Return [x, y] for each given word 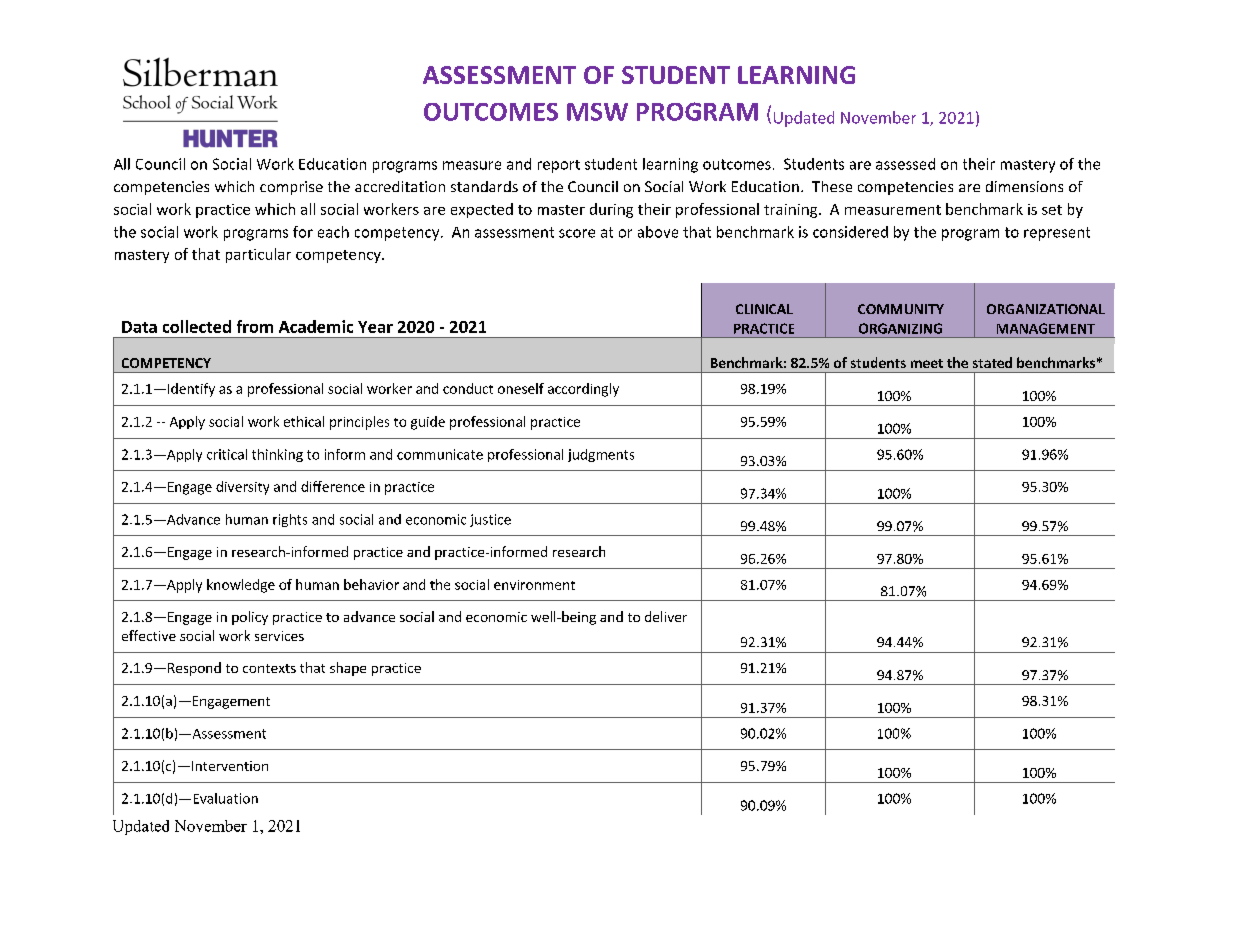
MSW [597, 112]
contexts [269, 668]
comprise [291, 188]
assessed [905, 164]
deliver [666, 616]
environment [534, 585]
